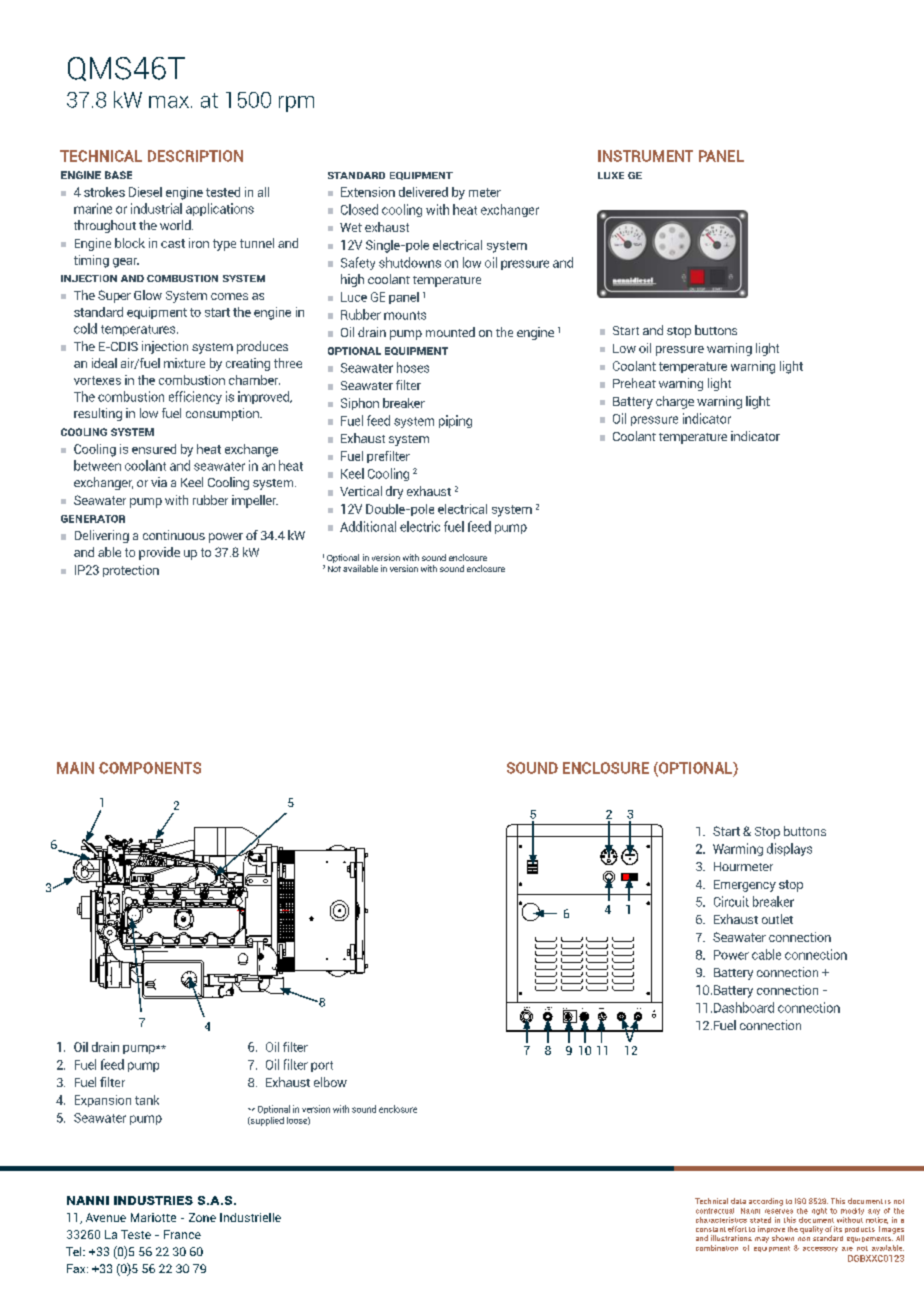  What do you see at coordinates (182, 1234) in the screenshot?
I see `France` at bounding box center [182, 1234].
